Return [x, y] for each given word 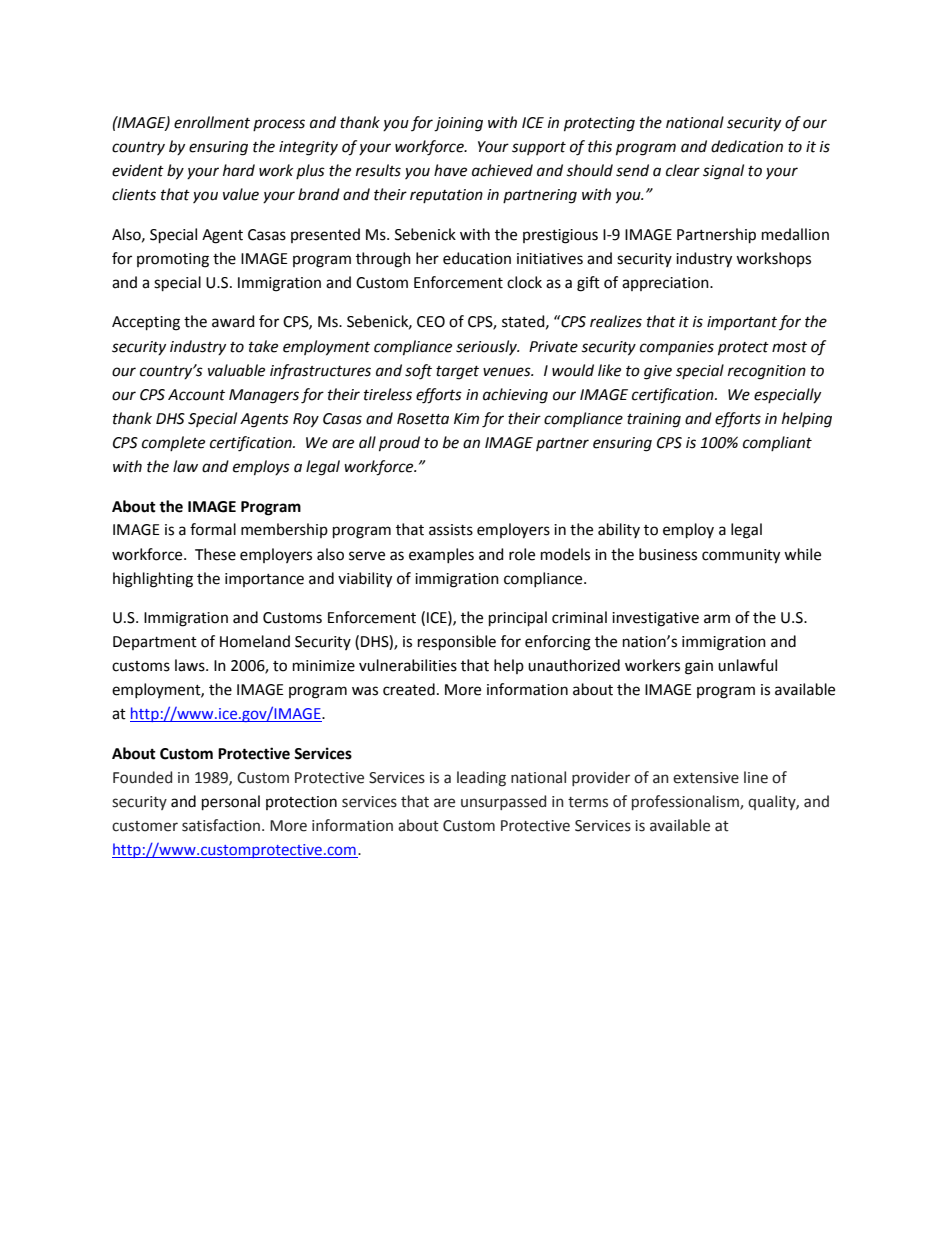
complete [173, 443]
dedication [747, 146]
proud [399, 444]
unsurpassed [503, 802]
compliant [777, 443]
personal [231, 802]
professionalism [686, 802]
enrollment [212, 122]
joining [458, 124]
